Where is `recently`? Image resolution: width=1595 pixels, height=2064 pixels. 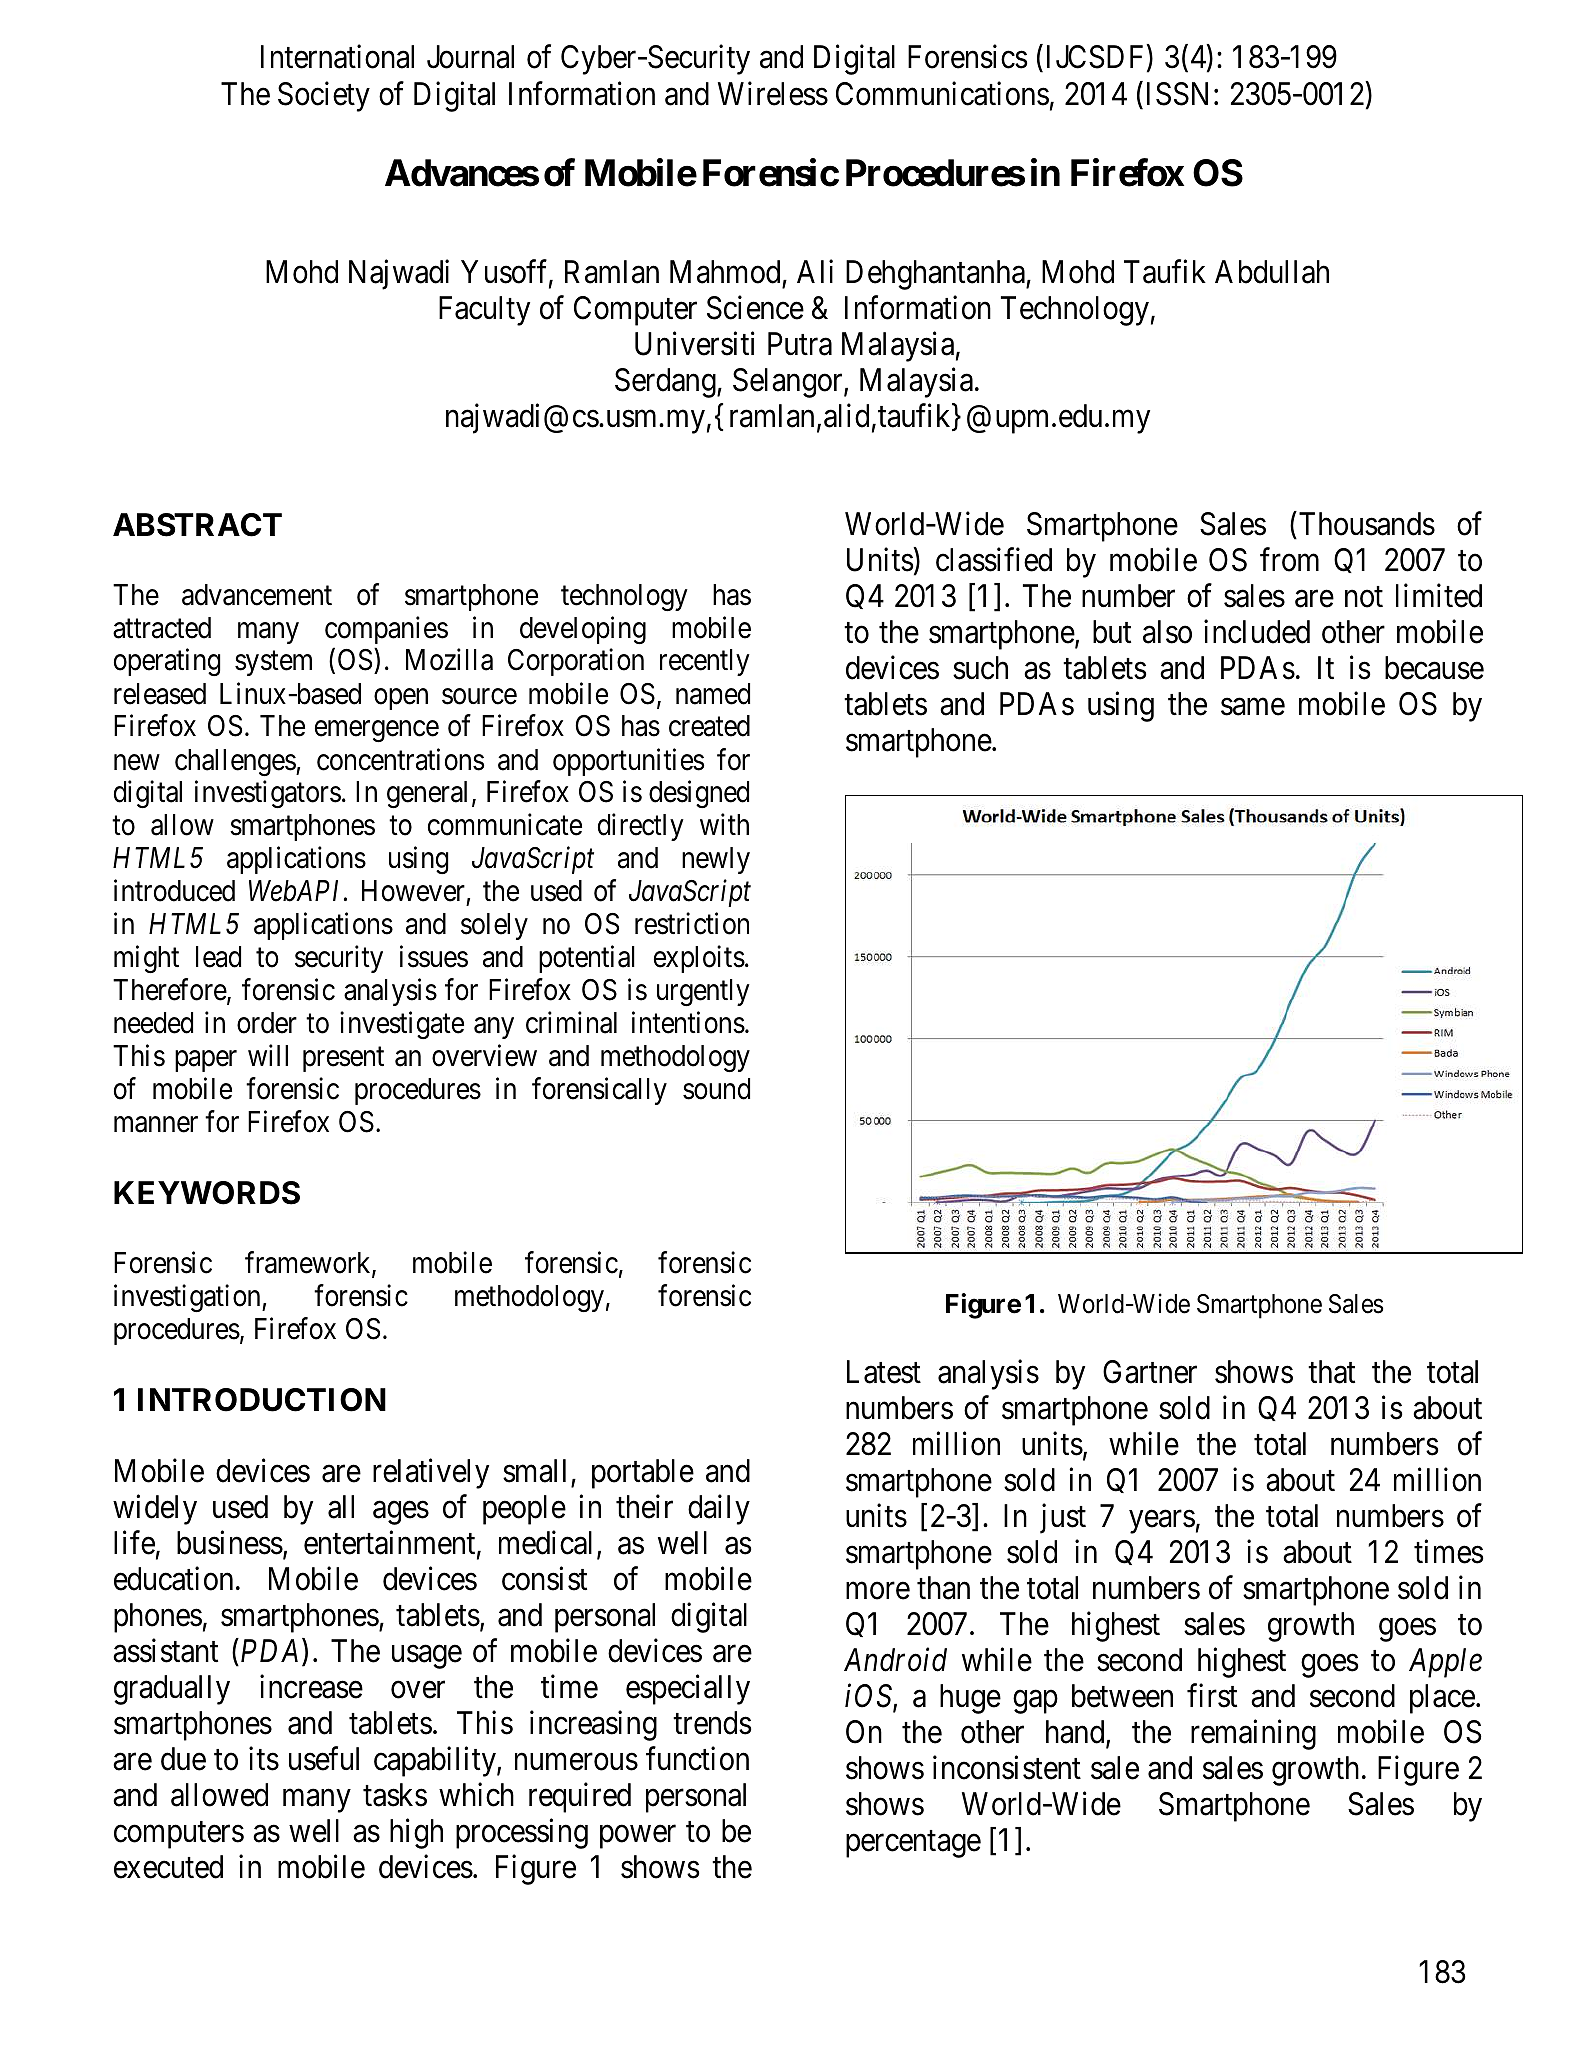 recently is located at coordinates (705, 662).
